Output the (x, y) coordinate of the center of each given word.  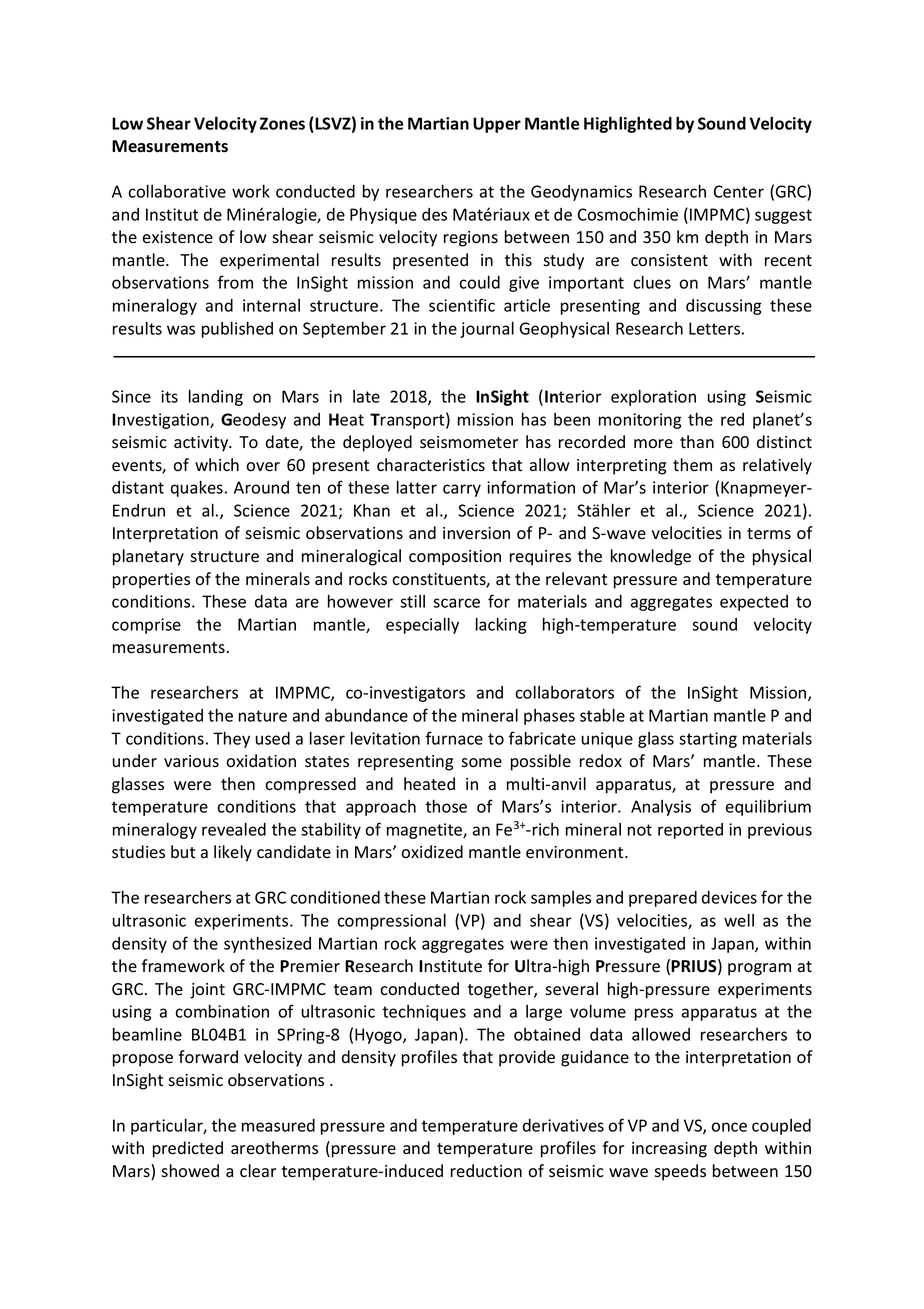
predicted (188, 1149)
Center (739, 191)
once (729, 1127)
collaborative (177, 191)
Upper (497, 125)
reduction (486, 1171)
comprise (146, 626)
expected (754, 603)
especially (422, 625)
